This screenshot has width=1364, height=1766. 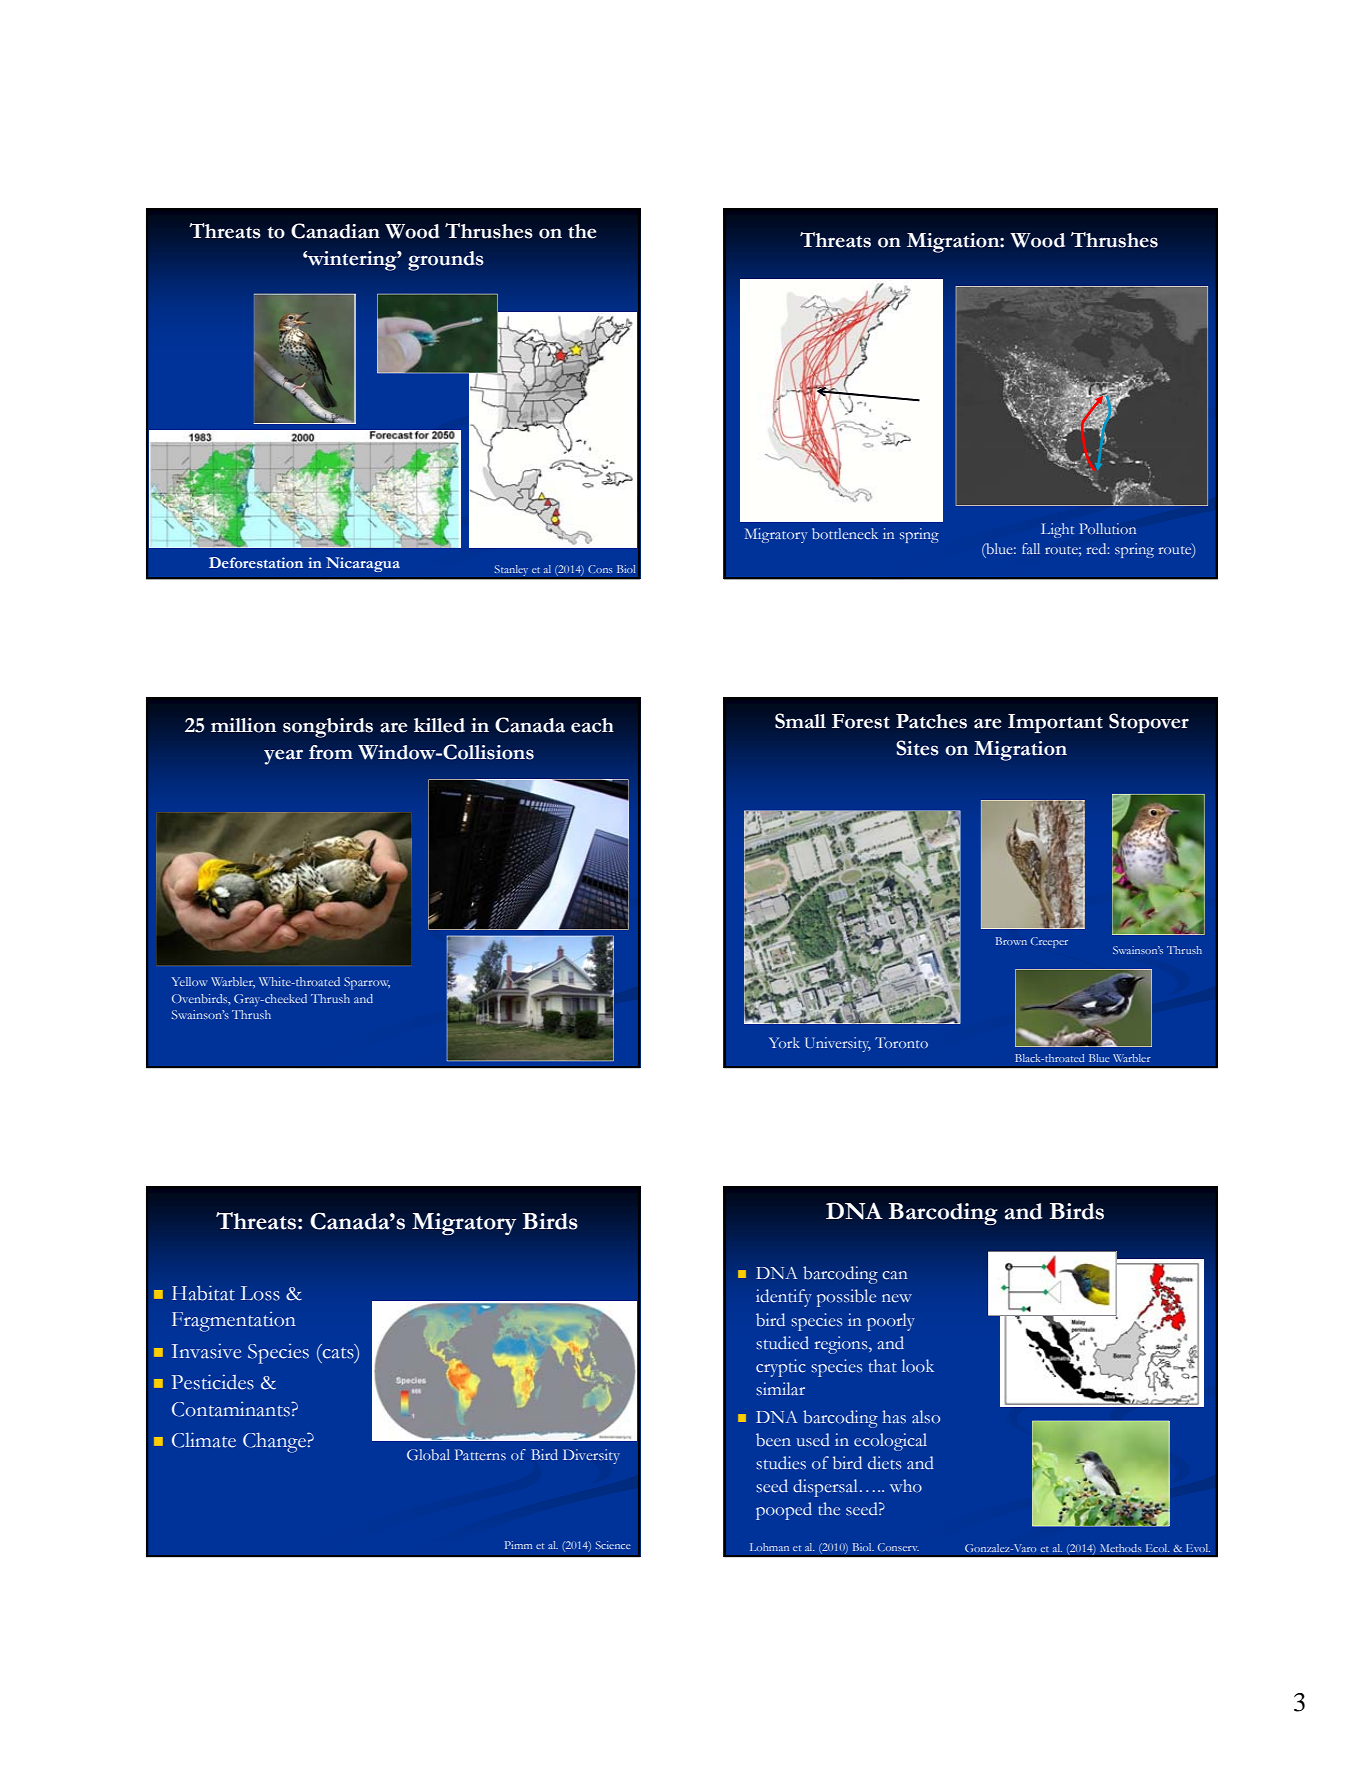 What do you see at coordinates (1121, 1548) in the screenshot?
I see `Methods` at bounding box center [1121, 1548].
